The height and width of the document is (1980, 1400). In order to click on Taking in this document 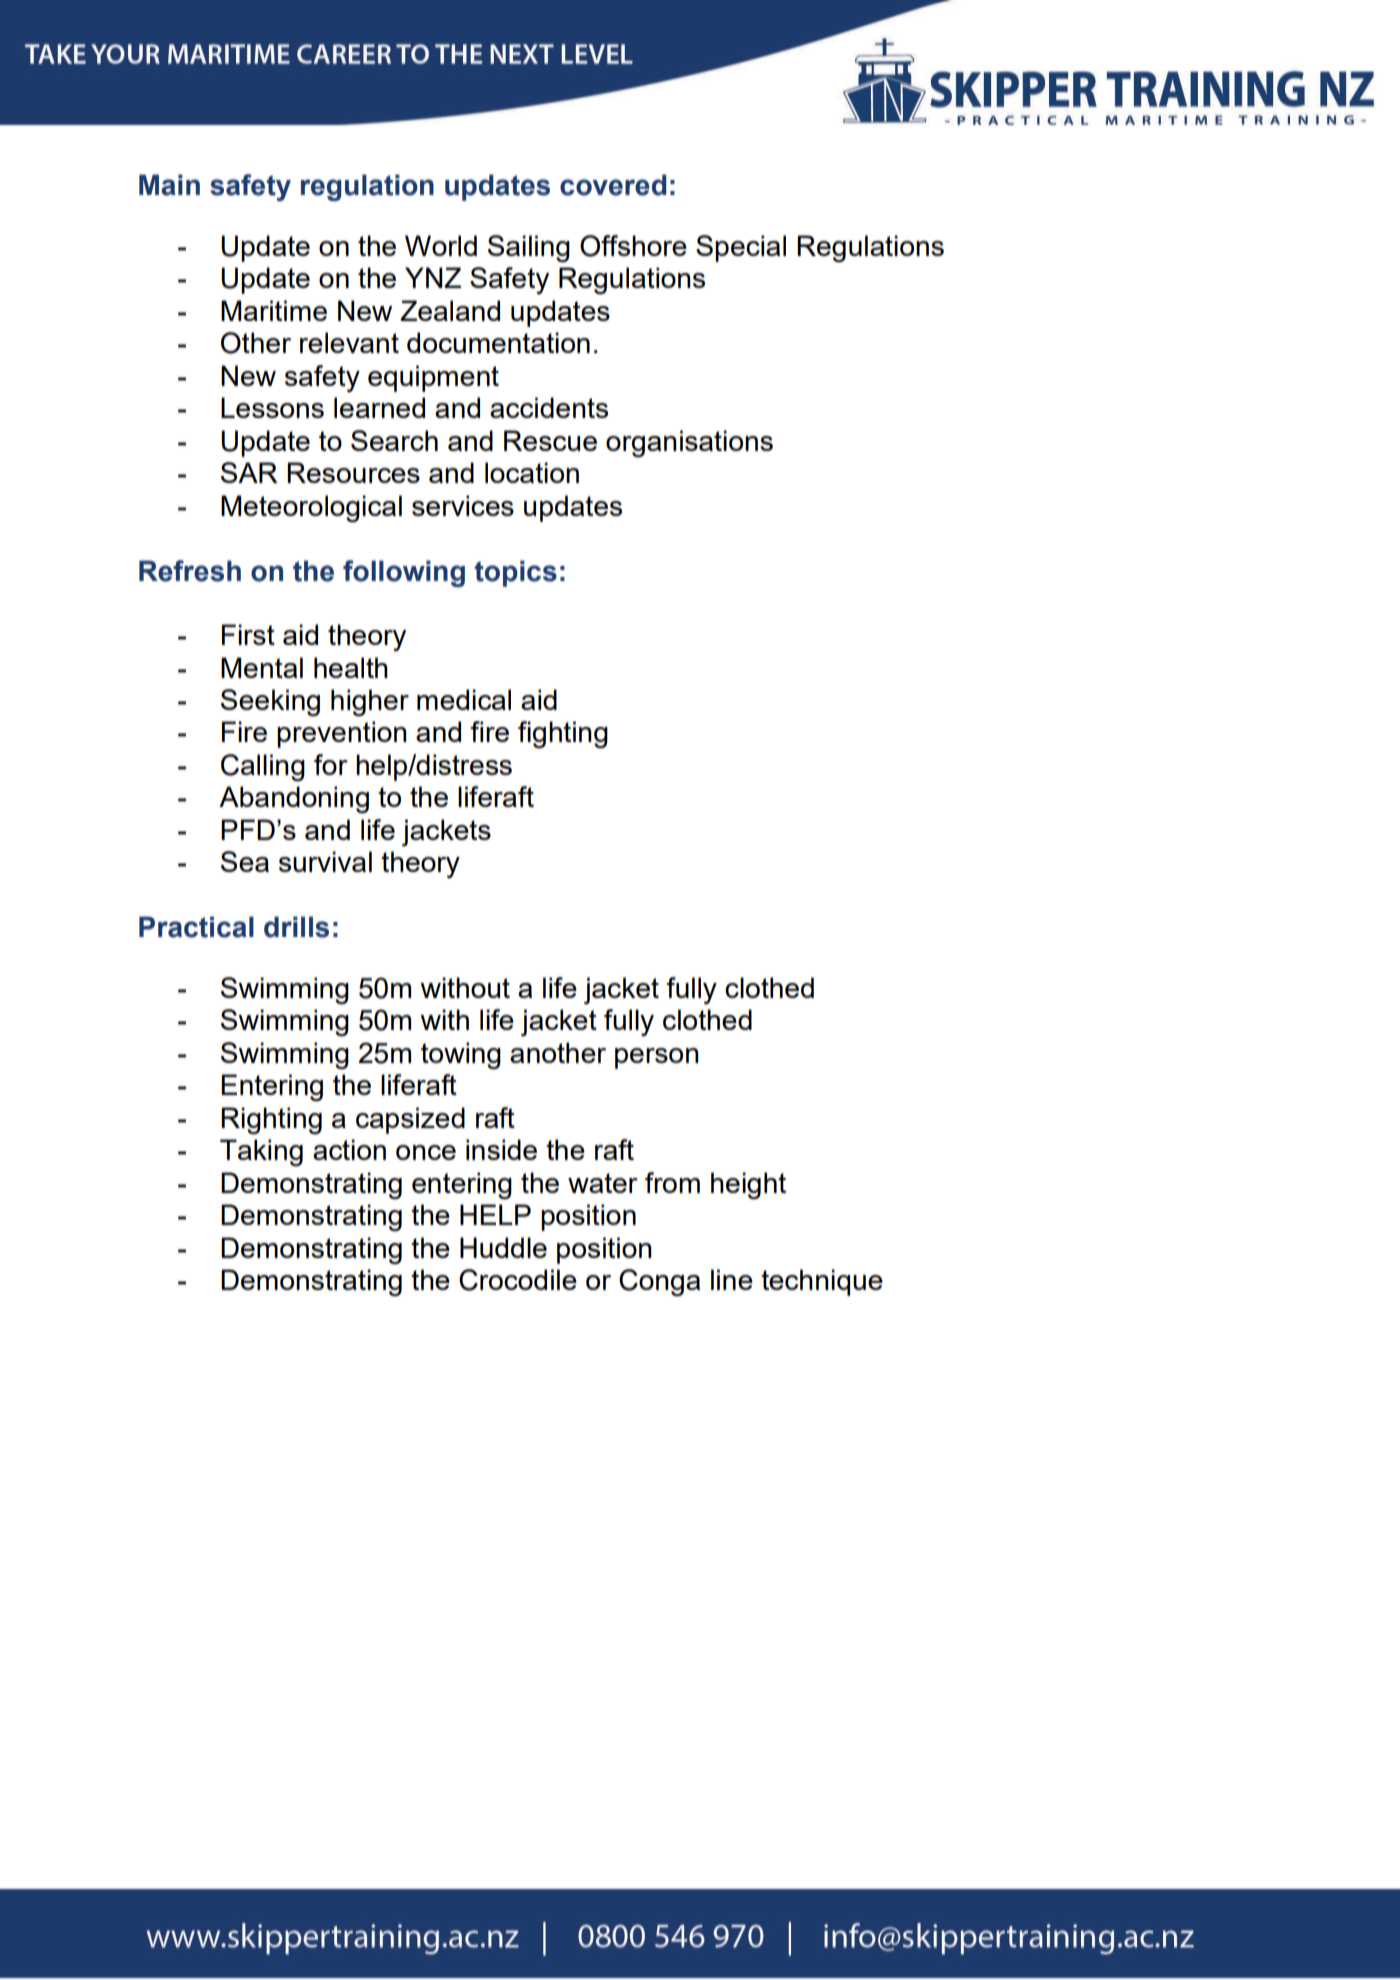, I will do `click(261, 1152)`.
